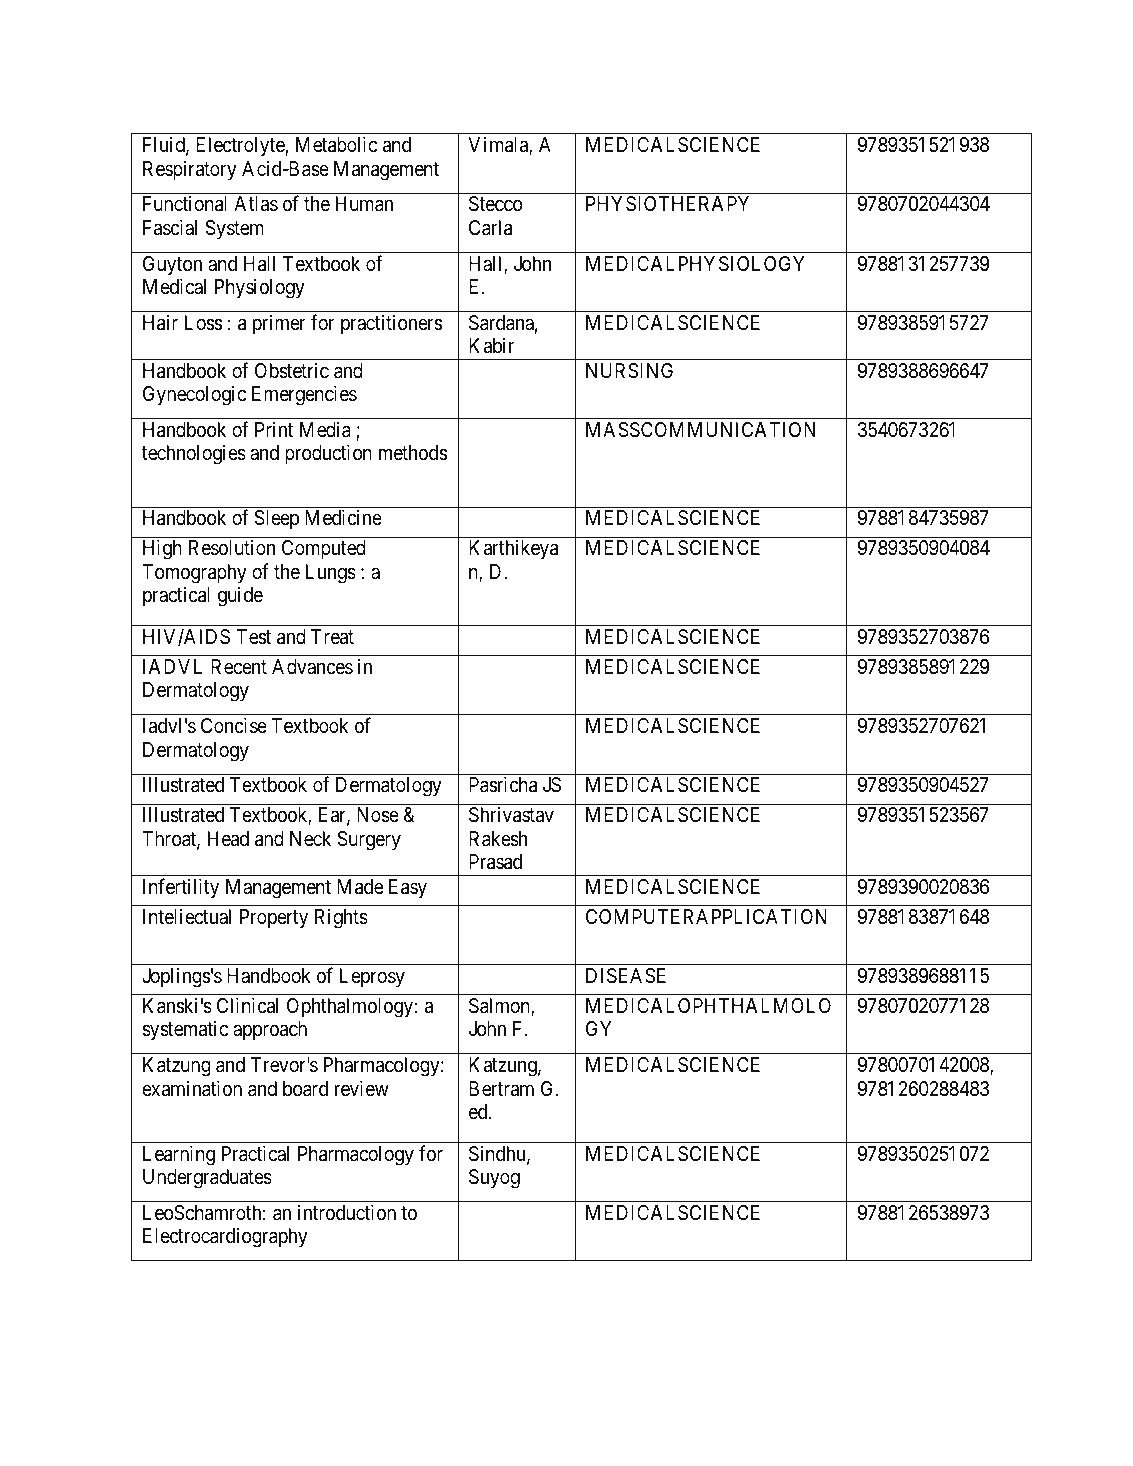 The image size is (1133, 1466). Describe the element at coordinates (667, 203) in the screenshot. I see `PHYSIOTHERAPY` at that location.
